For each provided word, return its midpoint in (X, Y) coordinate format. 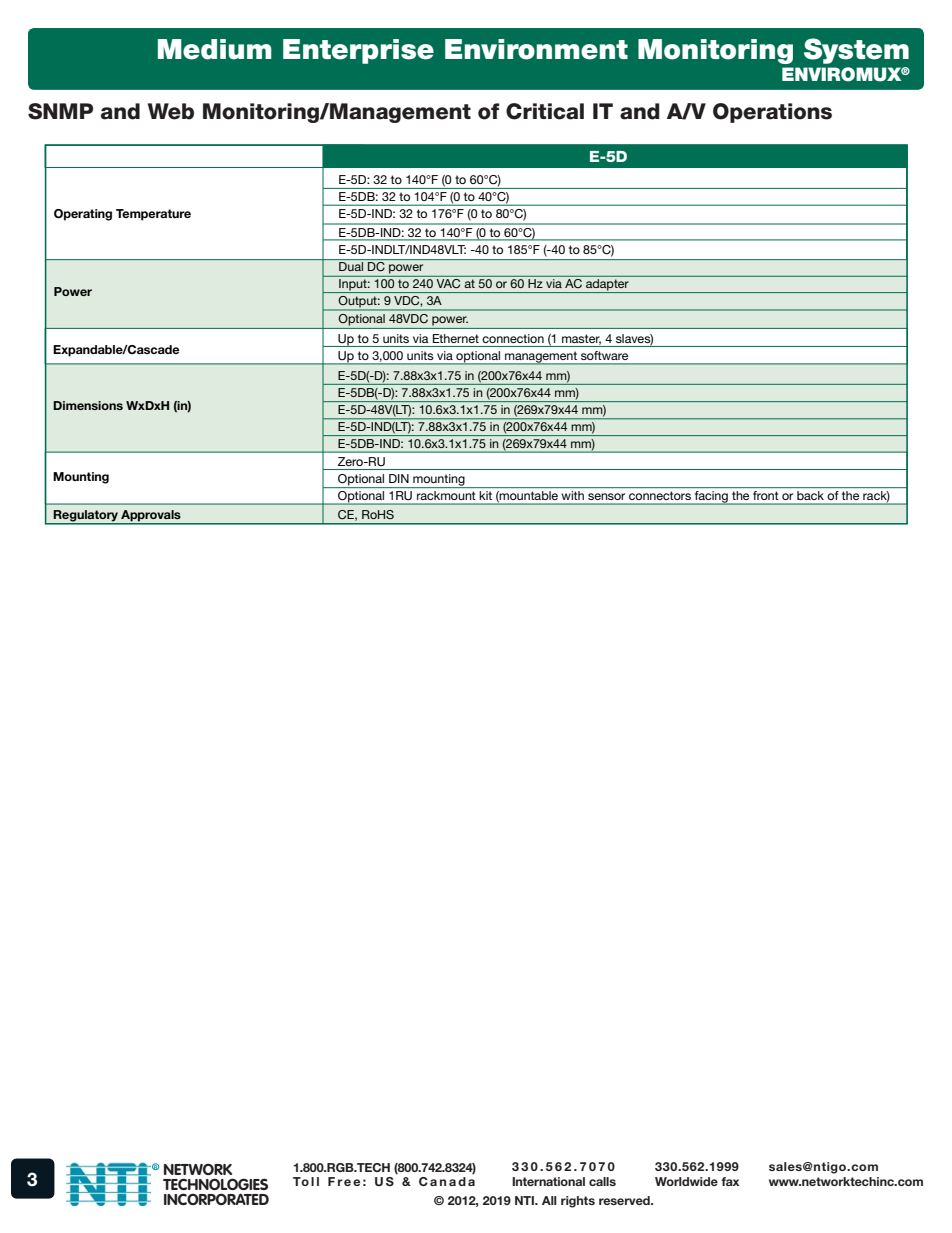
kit (486, 495)
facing (711, 498)
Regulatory (86, 516)
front (765, 495)
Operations (772, 113)
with (573, 495)
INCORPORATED (216, 1199)
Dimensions (88, 405)
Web (171, 111)
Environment (536, 49)
